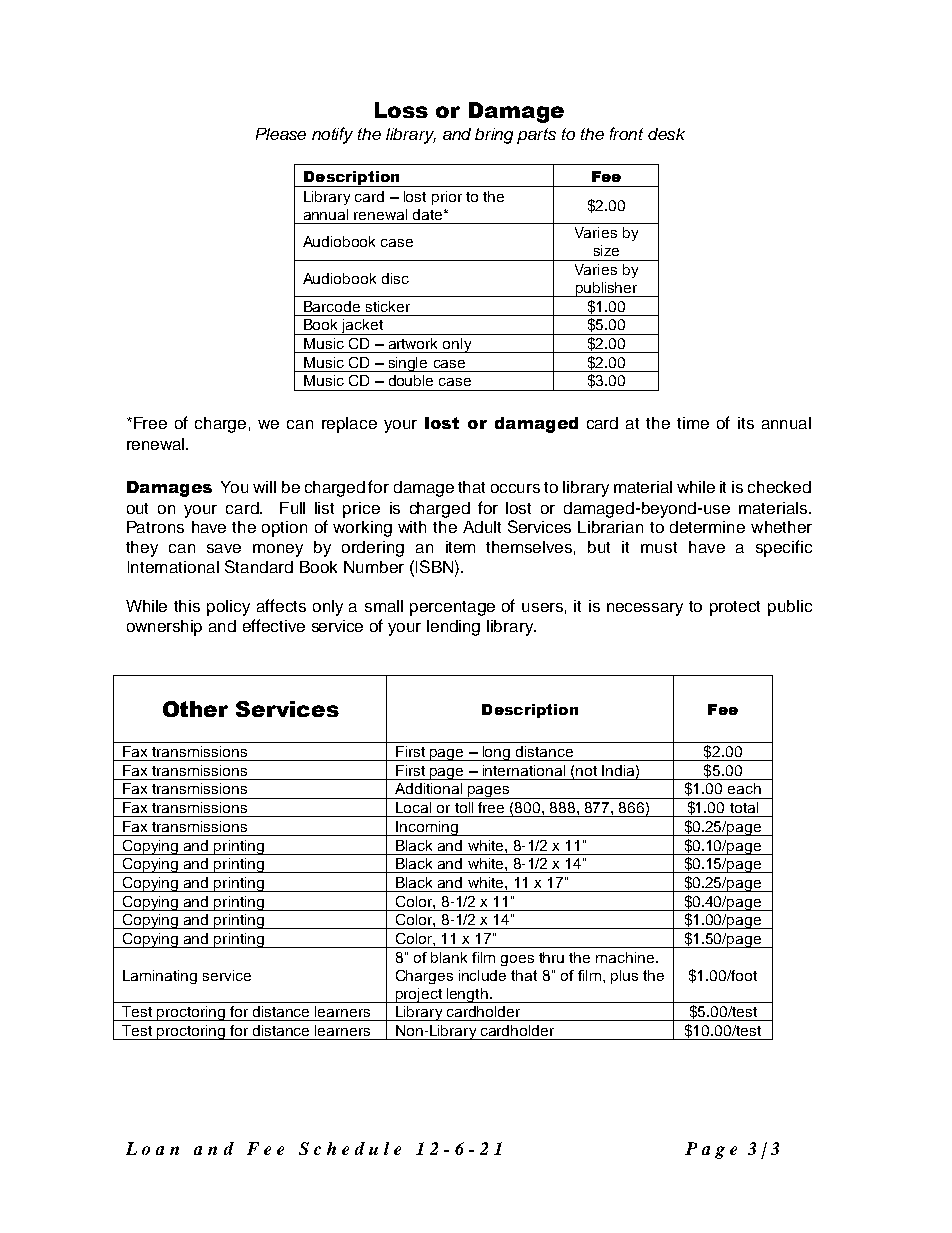  Describe the element at coordinates (160, 977) in the document. I see `Laminating` at that location.
